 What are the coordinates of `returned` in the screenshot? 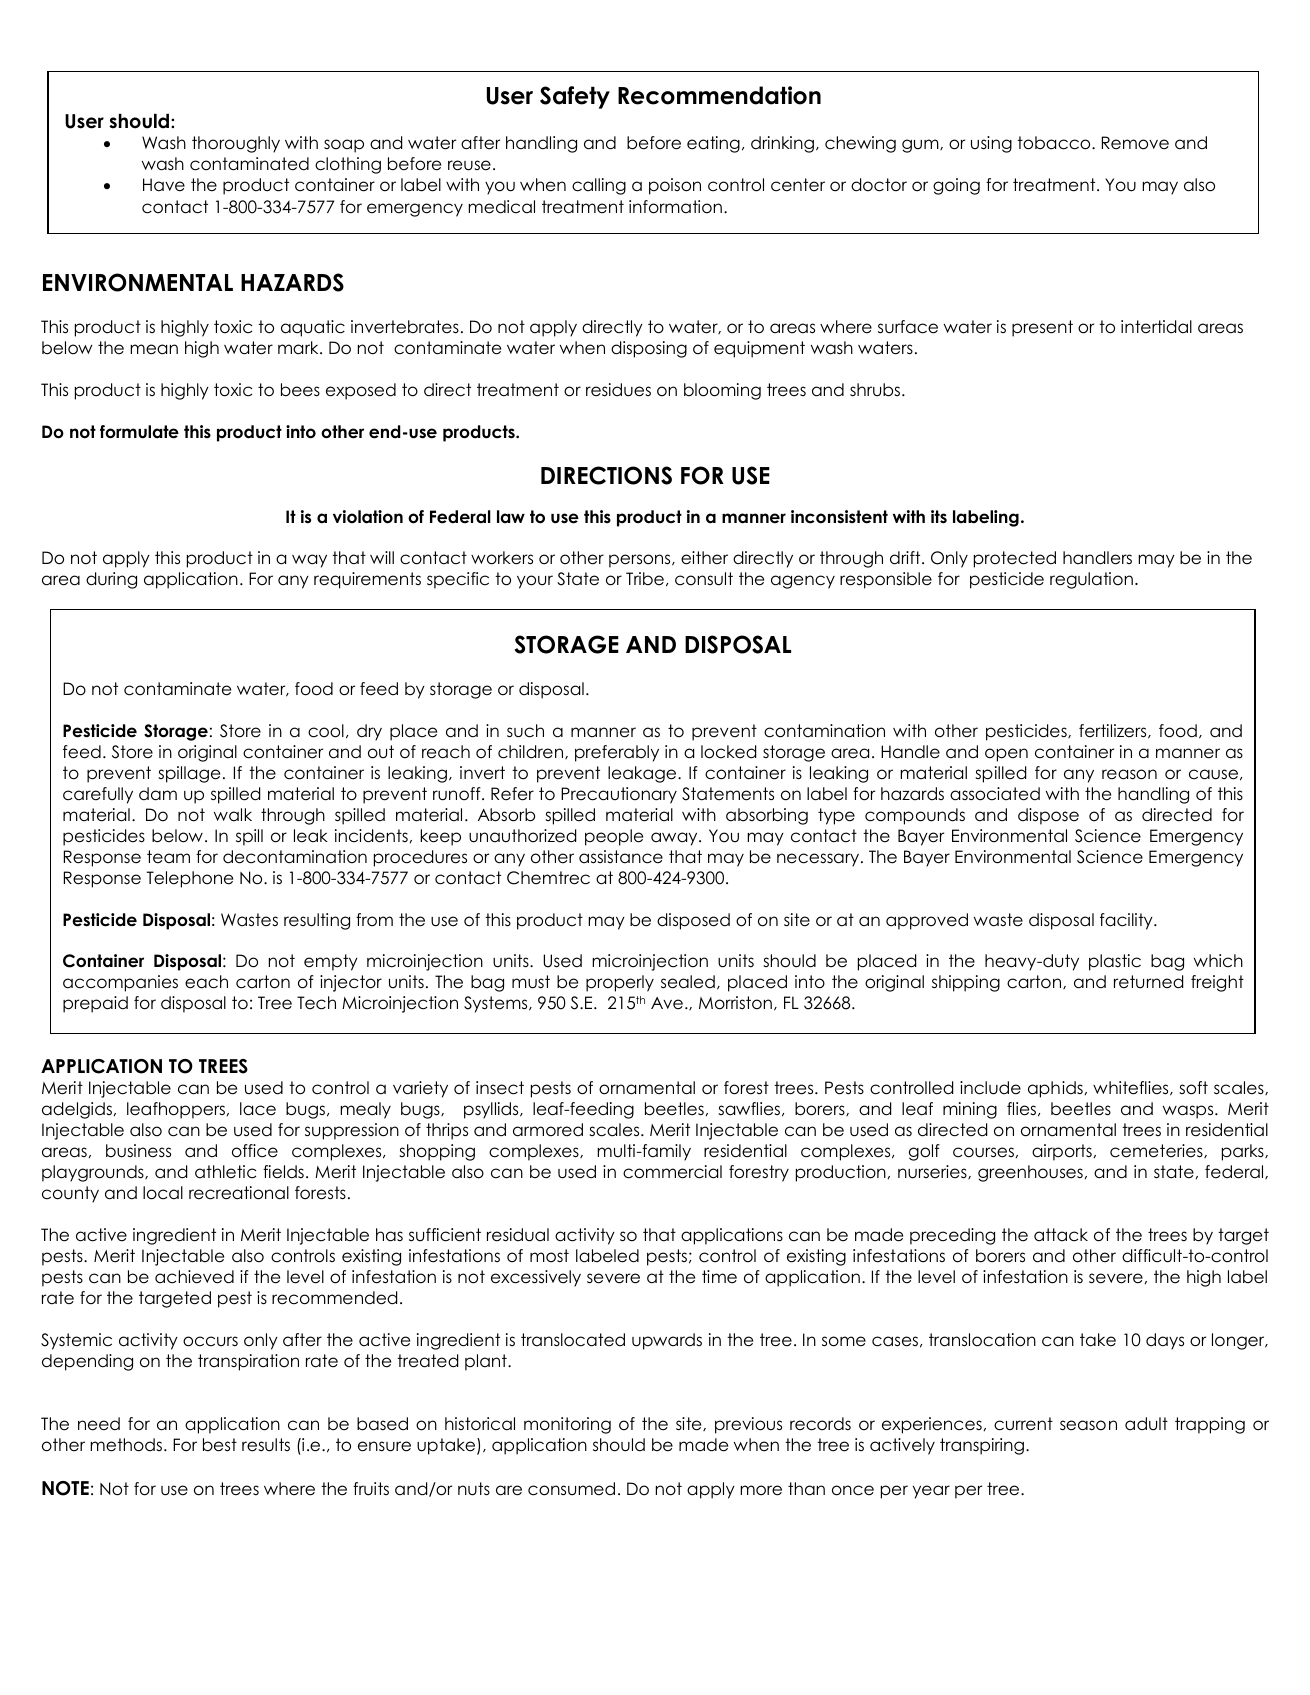 It's located at (1148, 982).
